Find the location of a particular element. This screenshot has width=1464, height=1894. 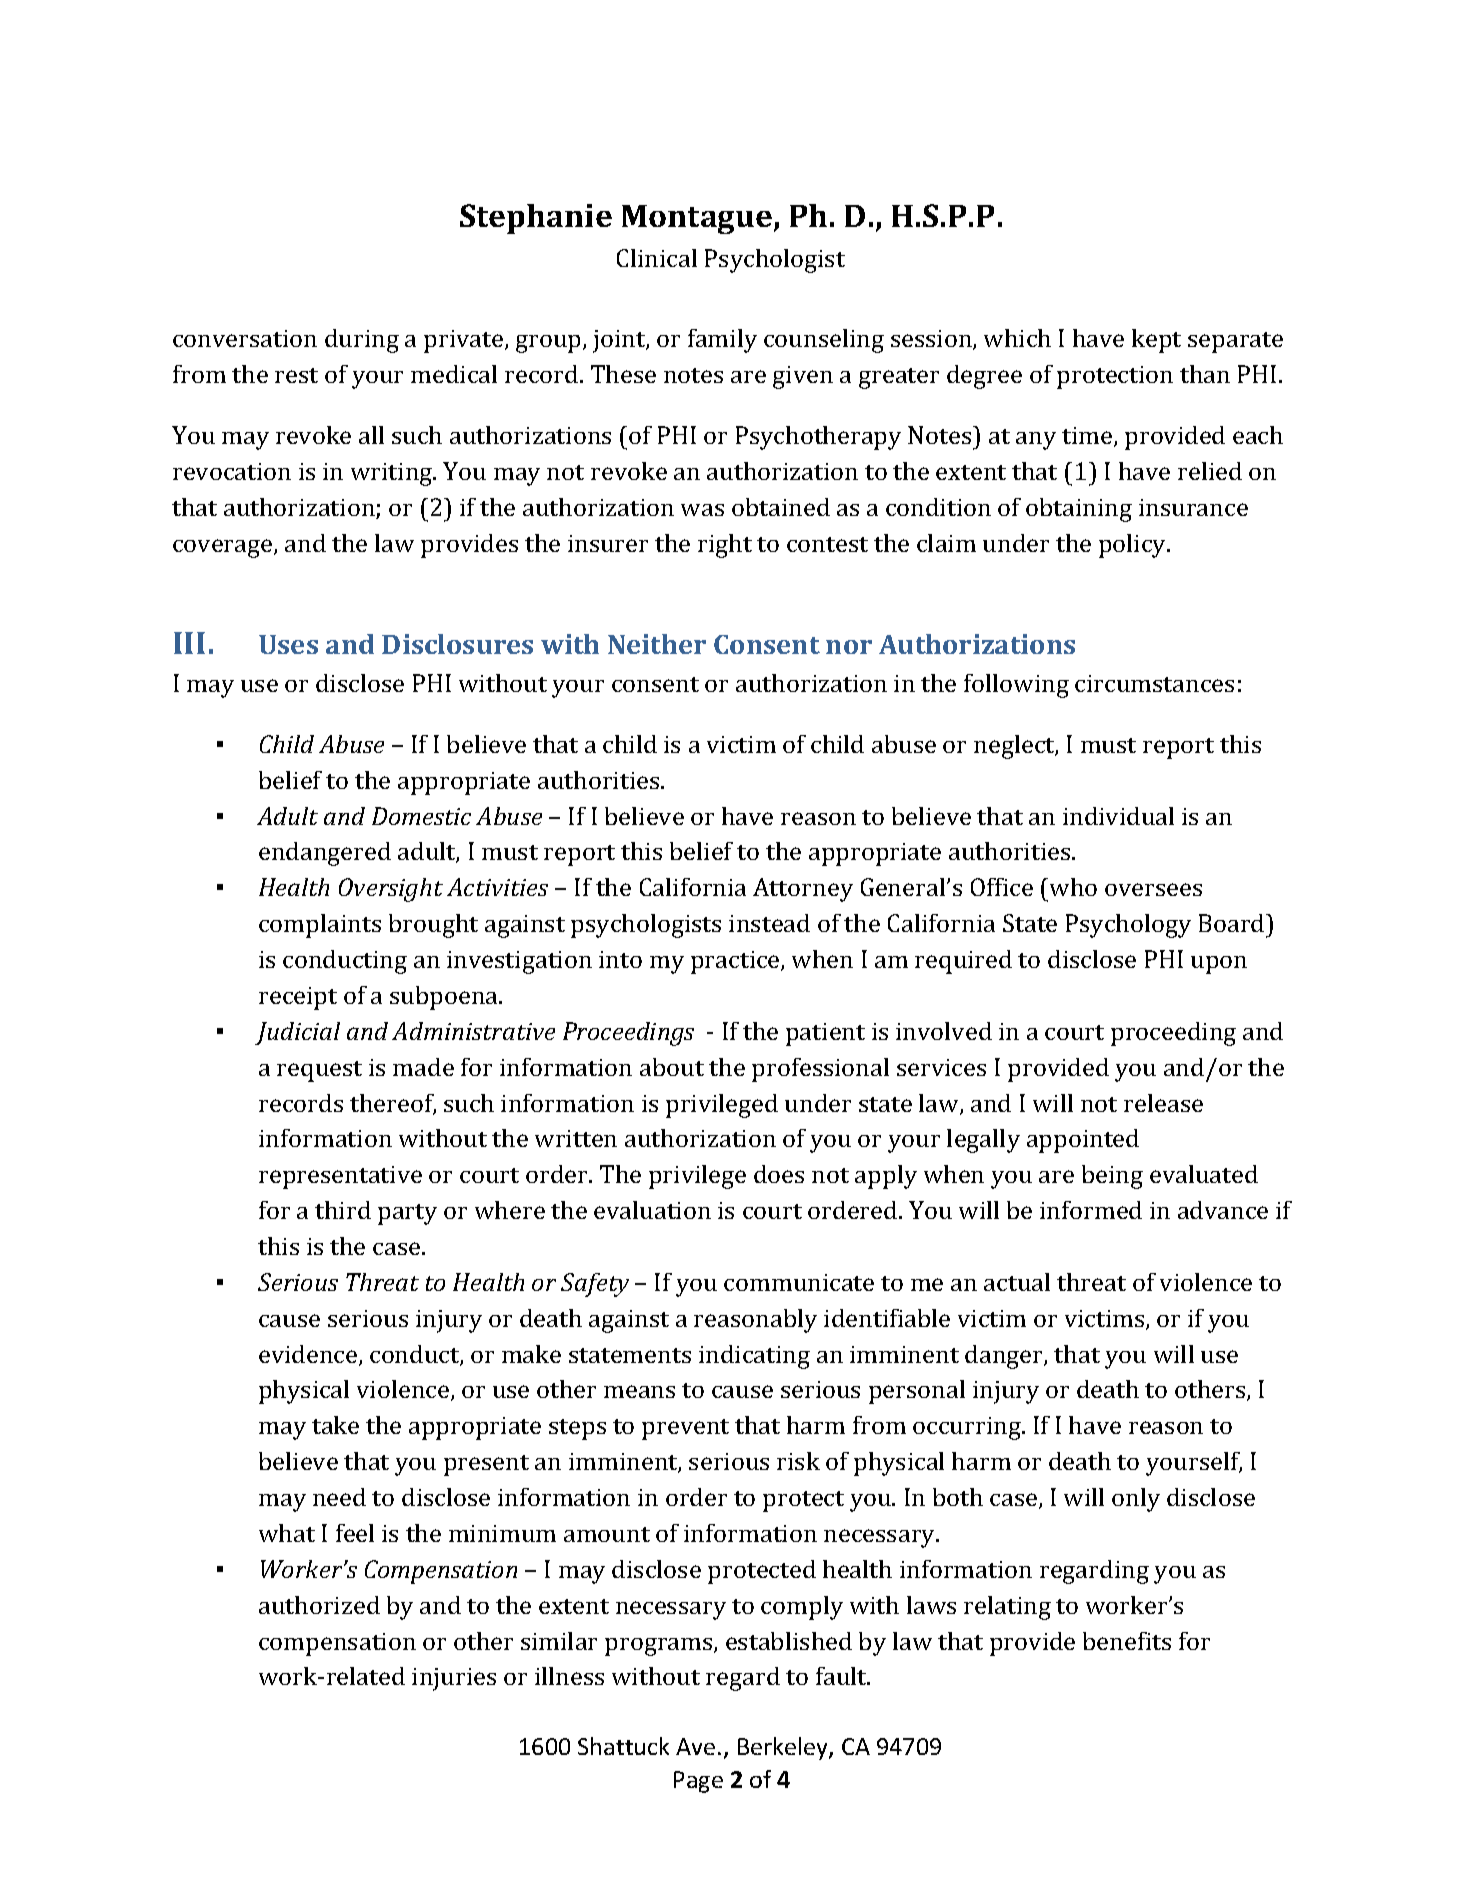

benefits is located at coordinates (1127, 1641).
